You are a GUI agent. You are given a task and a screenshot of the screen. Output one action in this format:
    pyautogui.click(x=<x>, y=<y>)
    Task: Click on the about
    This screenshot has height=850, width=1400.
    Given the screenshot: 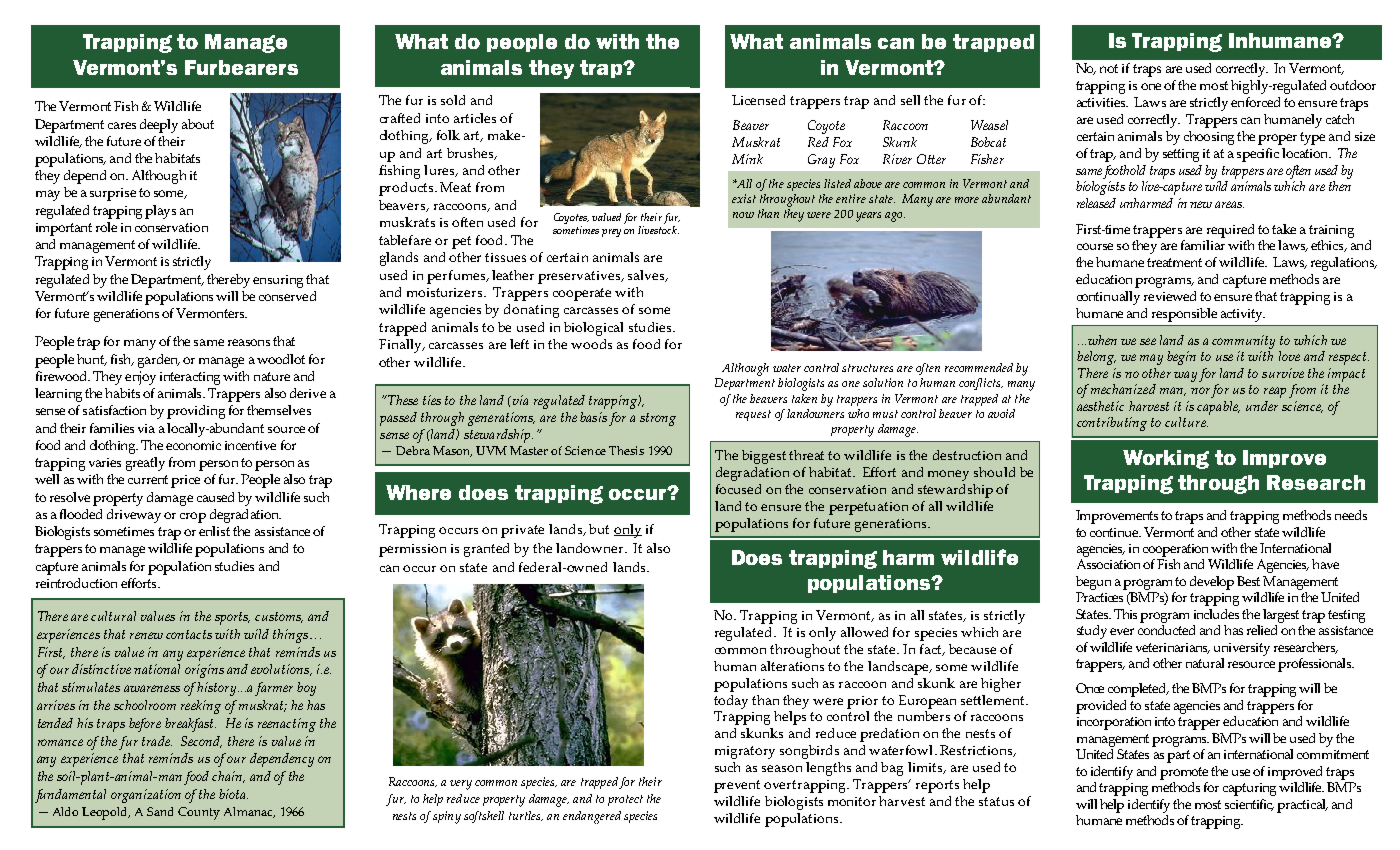 What is the action you would take?
    pyautogui.click(x=198, y=124)
